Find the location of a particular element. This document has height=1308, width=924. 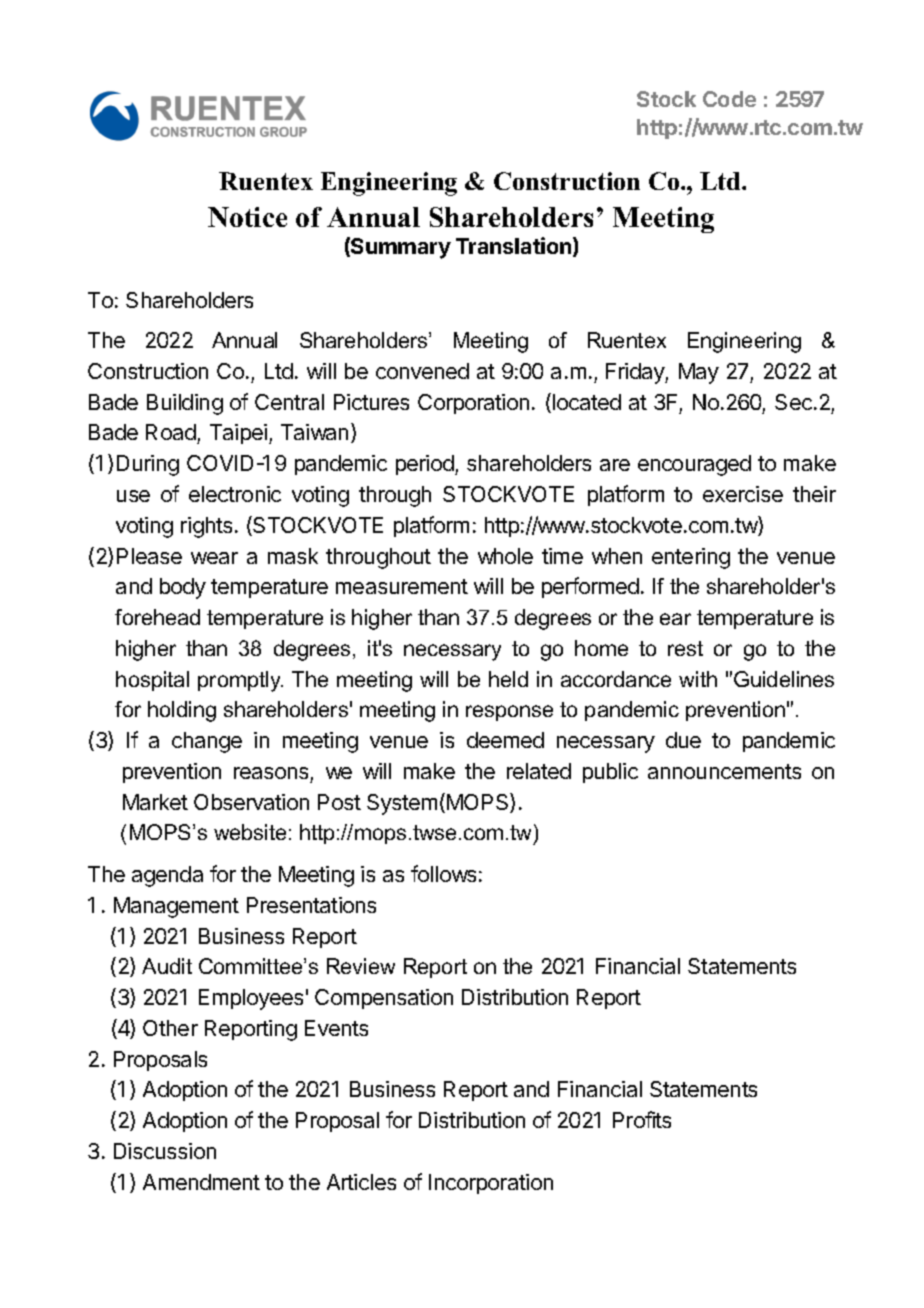

Building is located at coordinates (185, 404).
